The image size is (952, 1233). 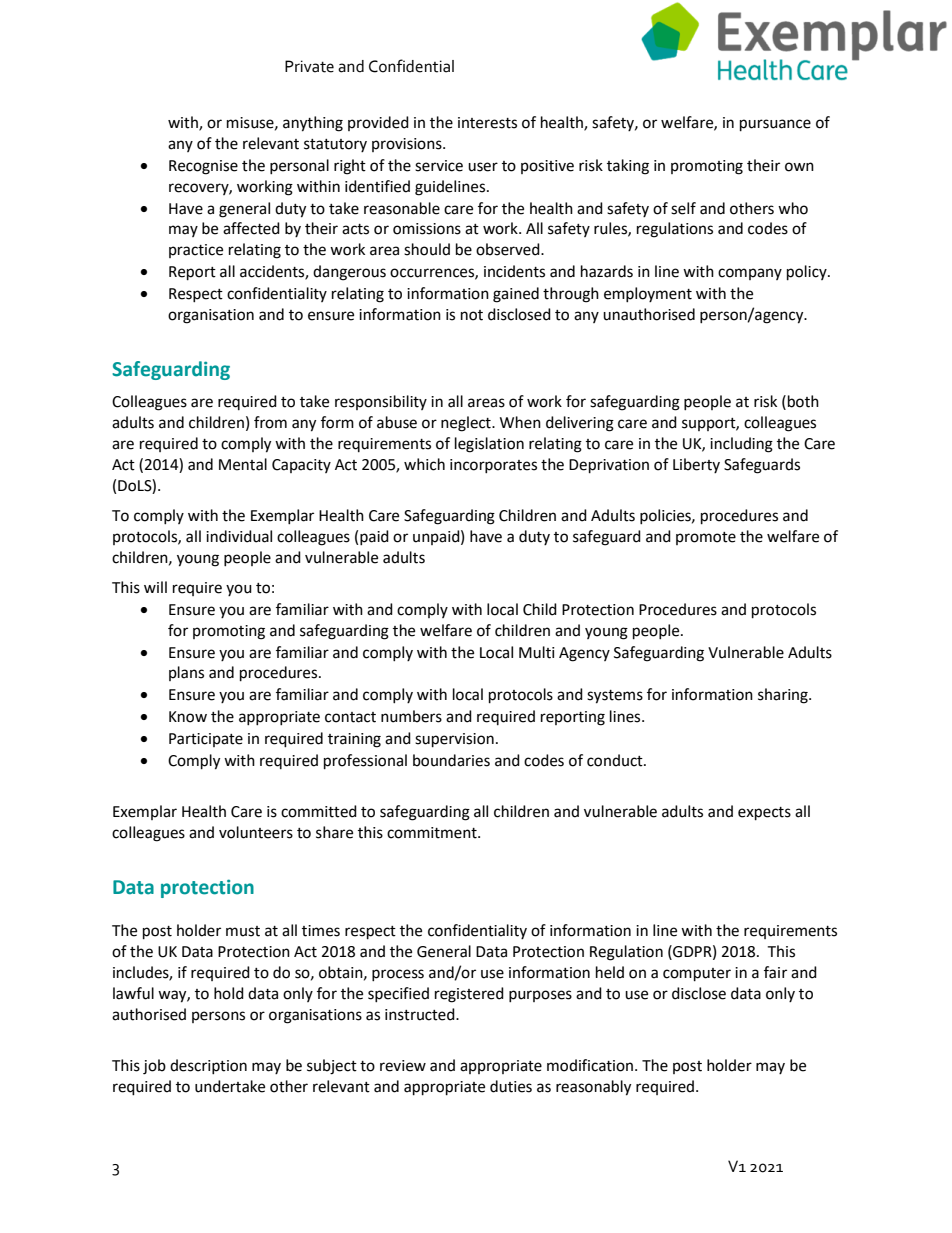 I want to click on individual, so click(x=239, y=536).
